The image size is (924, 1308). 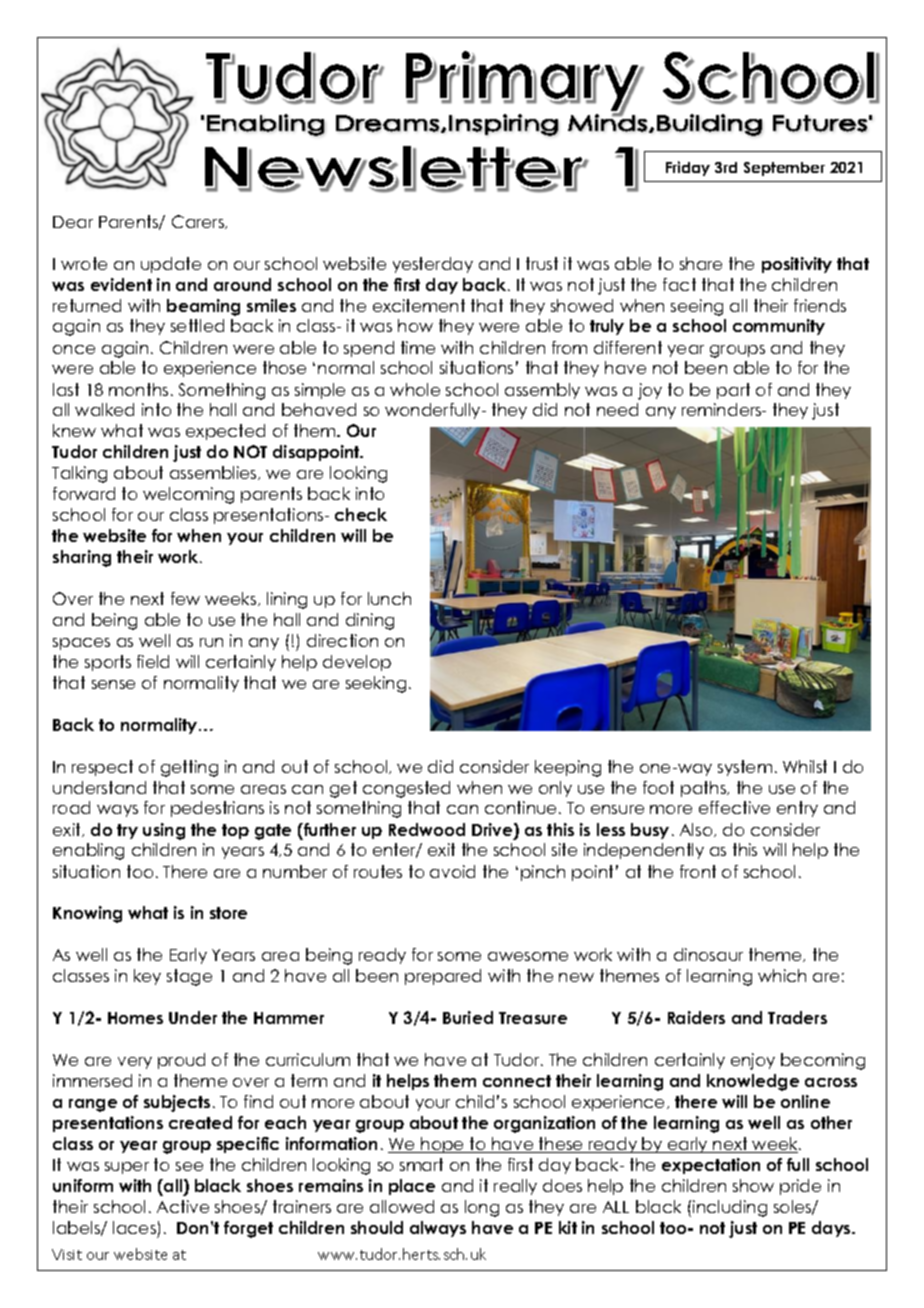 I want to click on Carers, so click(x=199, y=222).
